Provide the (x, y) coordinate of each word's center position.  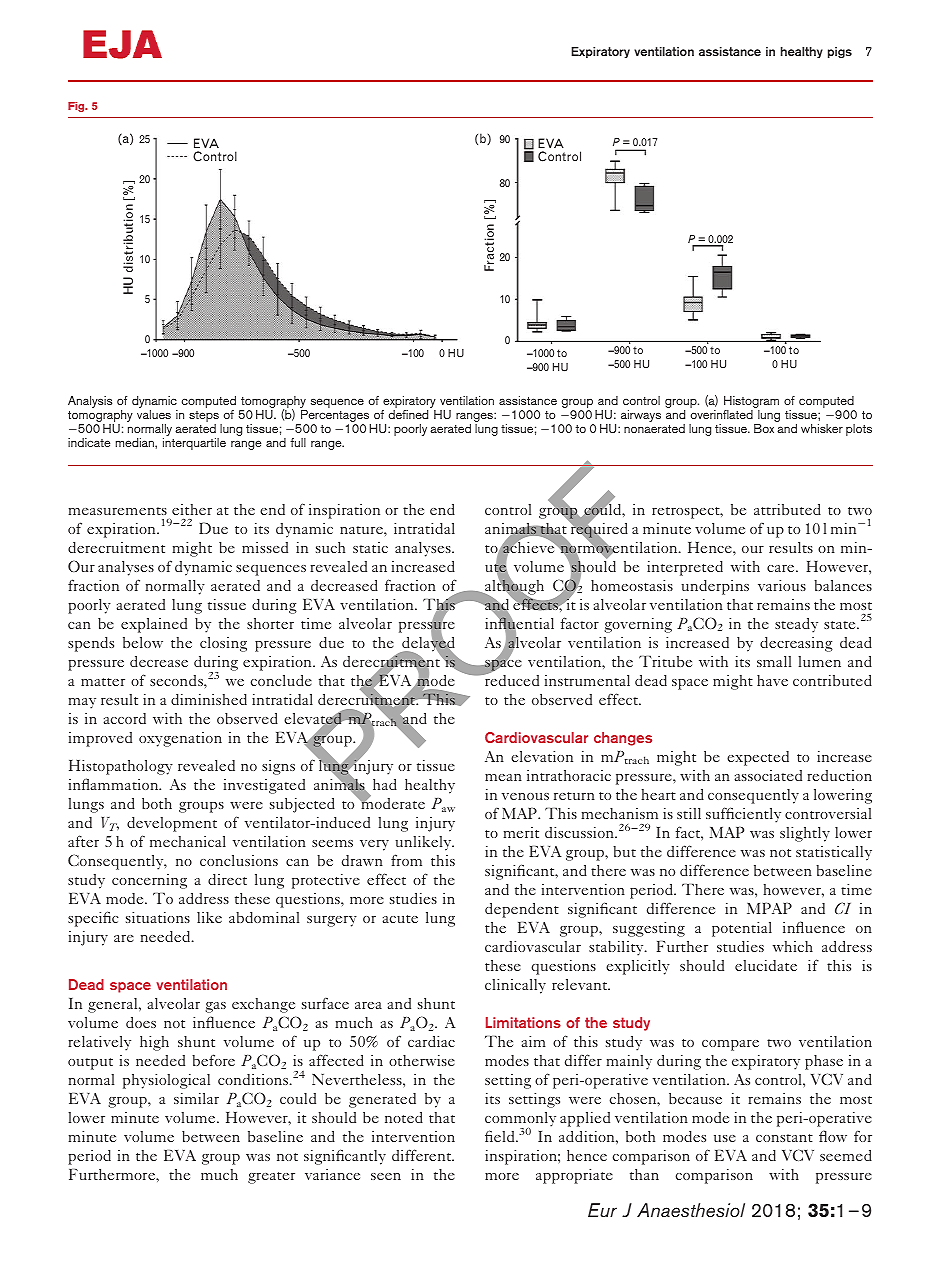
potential (742, 929)
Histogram (751, 403)
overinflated (722, 414)
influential (519, 623)
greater (271, 1178)
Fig (77, 107)
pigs (840, 52)
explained (154, 625)
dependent (522, 910)
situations (158, 917)
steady (796, 625)
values (154, 414)
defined (408, 414)
